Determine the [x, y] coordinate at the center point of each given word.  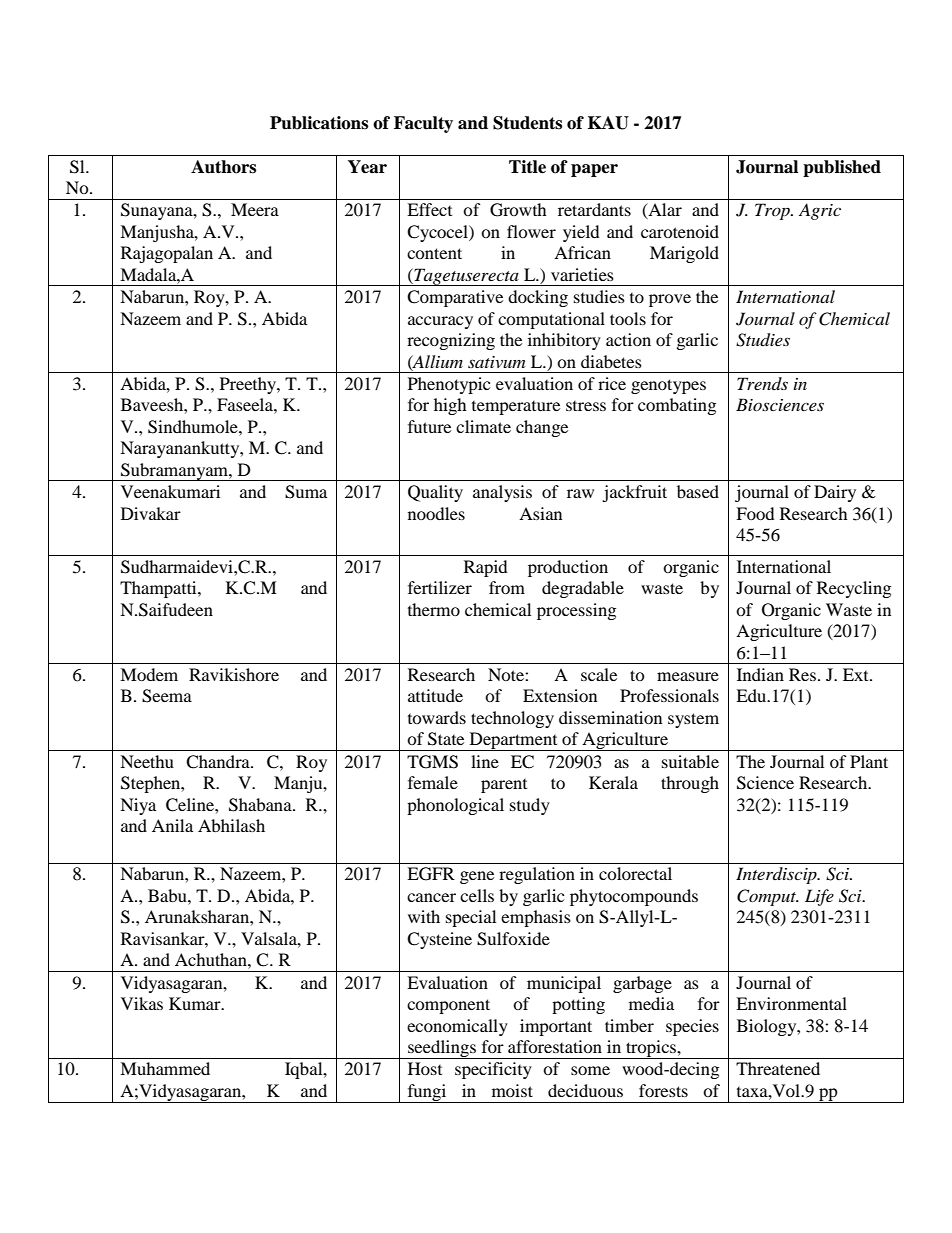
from [507, 587]
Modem [149, 674]
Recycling [854, 589]
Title [527, 167]
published [842, 168]
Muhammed [165, 1068]
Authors [223, 167]
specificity [493, 1070]
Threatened [778, 1068]
